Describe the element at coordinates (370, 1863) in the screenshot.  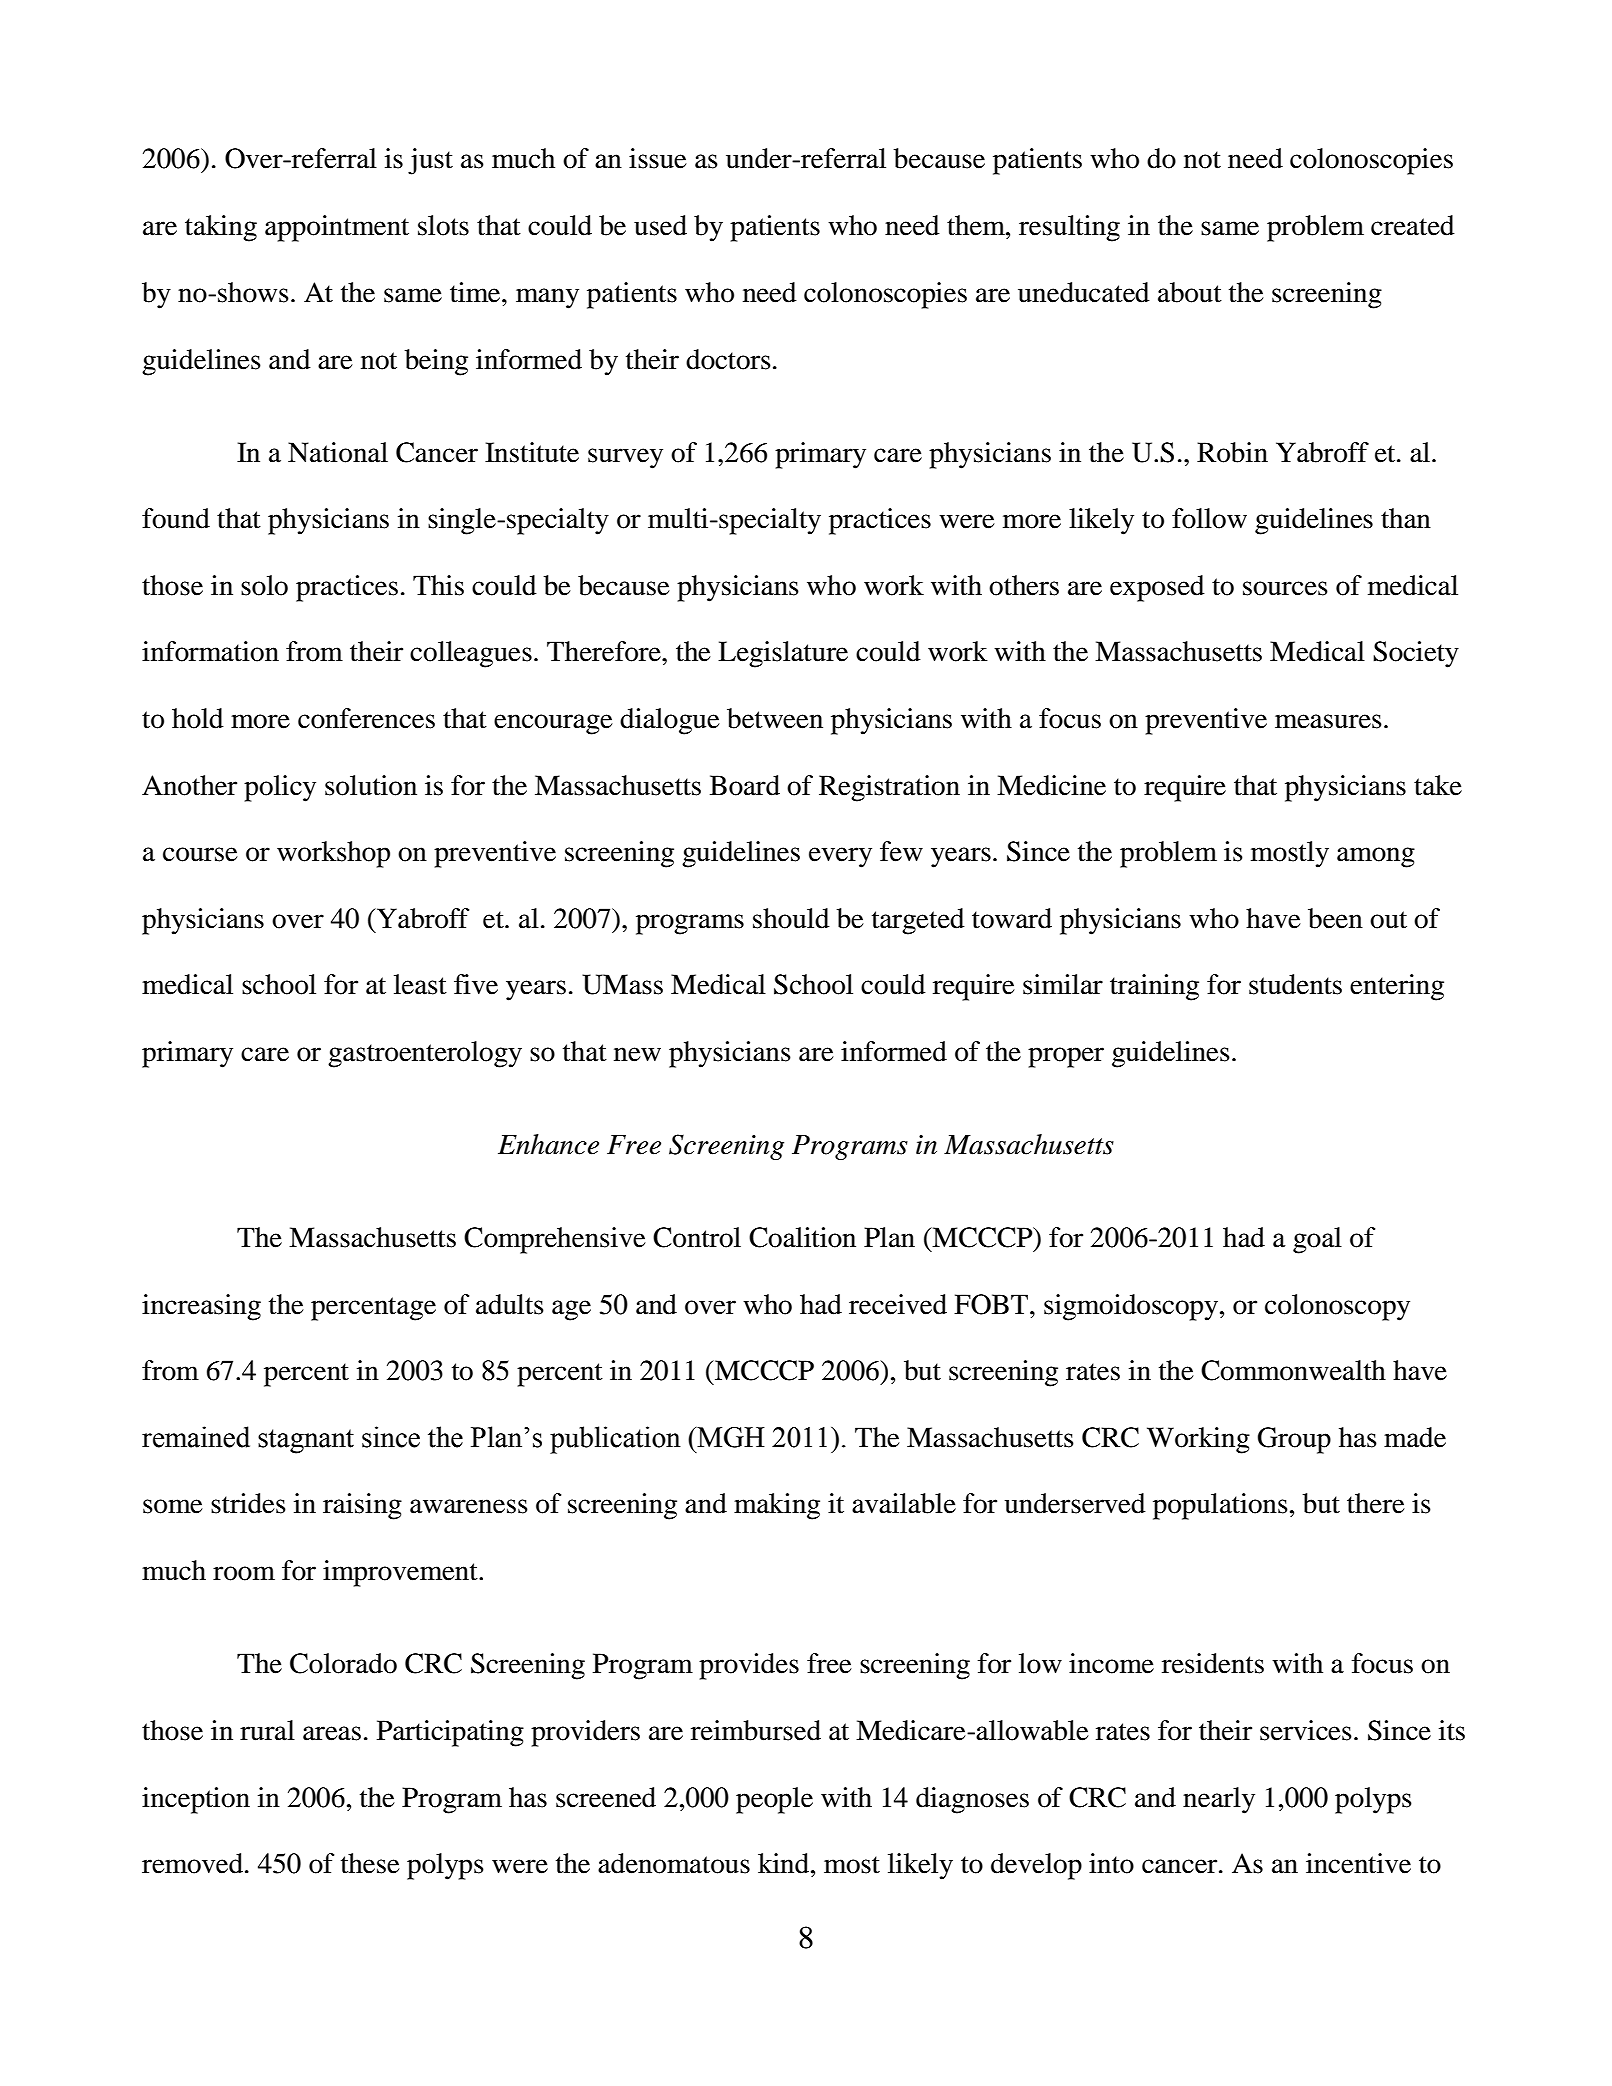
I see `these` at that location.
